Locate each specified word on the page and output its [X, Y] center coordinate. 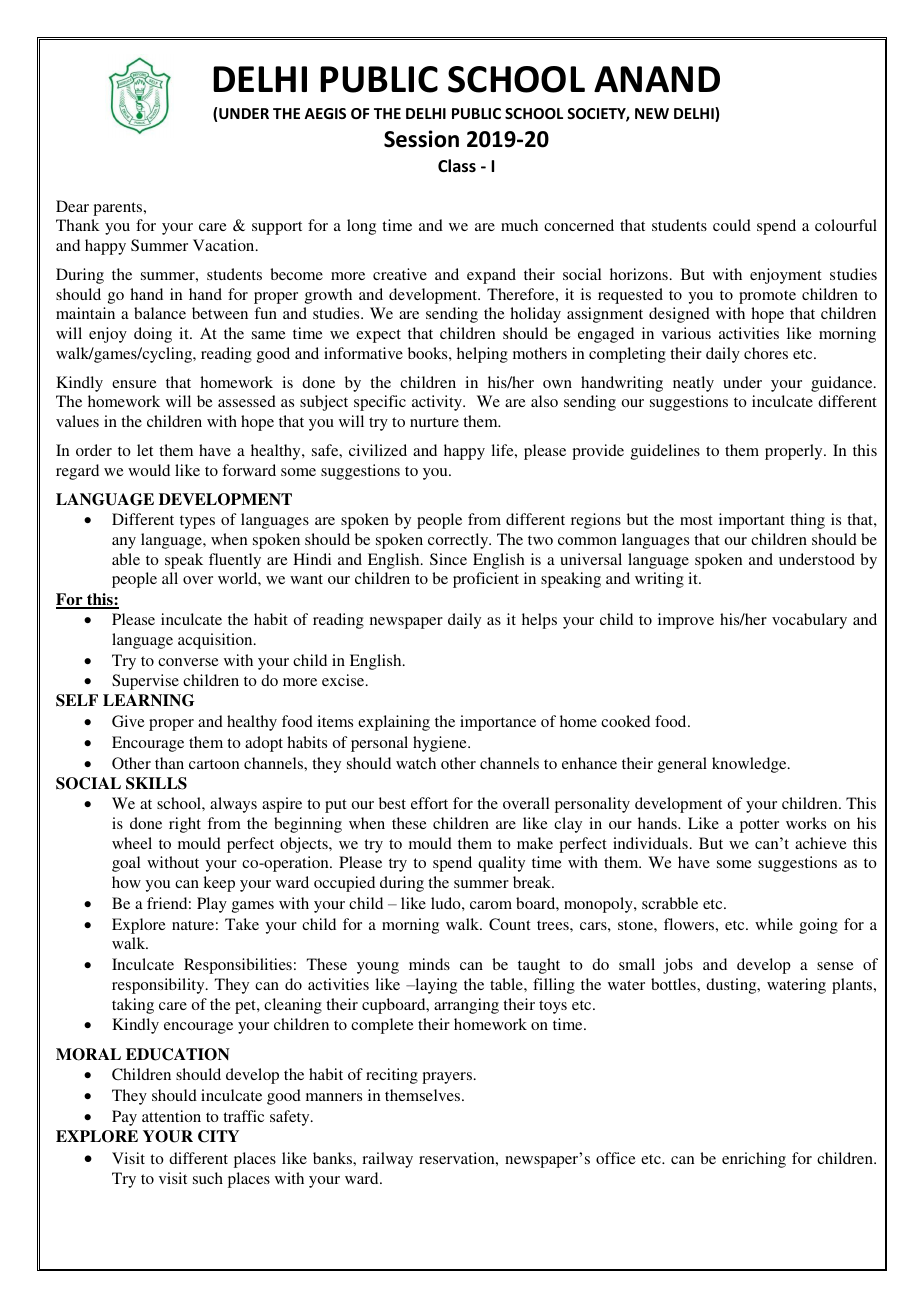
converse [188, 662]
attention [171, 1116]
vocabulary [809, 621]
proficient [486, 580]
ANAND [657, 79]
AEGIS [325, 113]
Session [421, 139]
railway [387, 1160]
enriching [754, 1160]
